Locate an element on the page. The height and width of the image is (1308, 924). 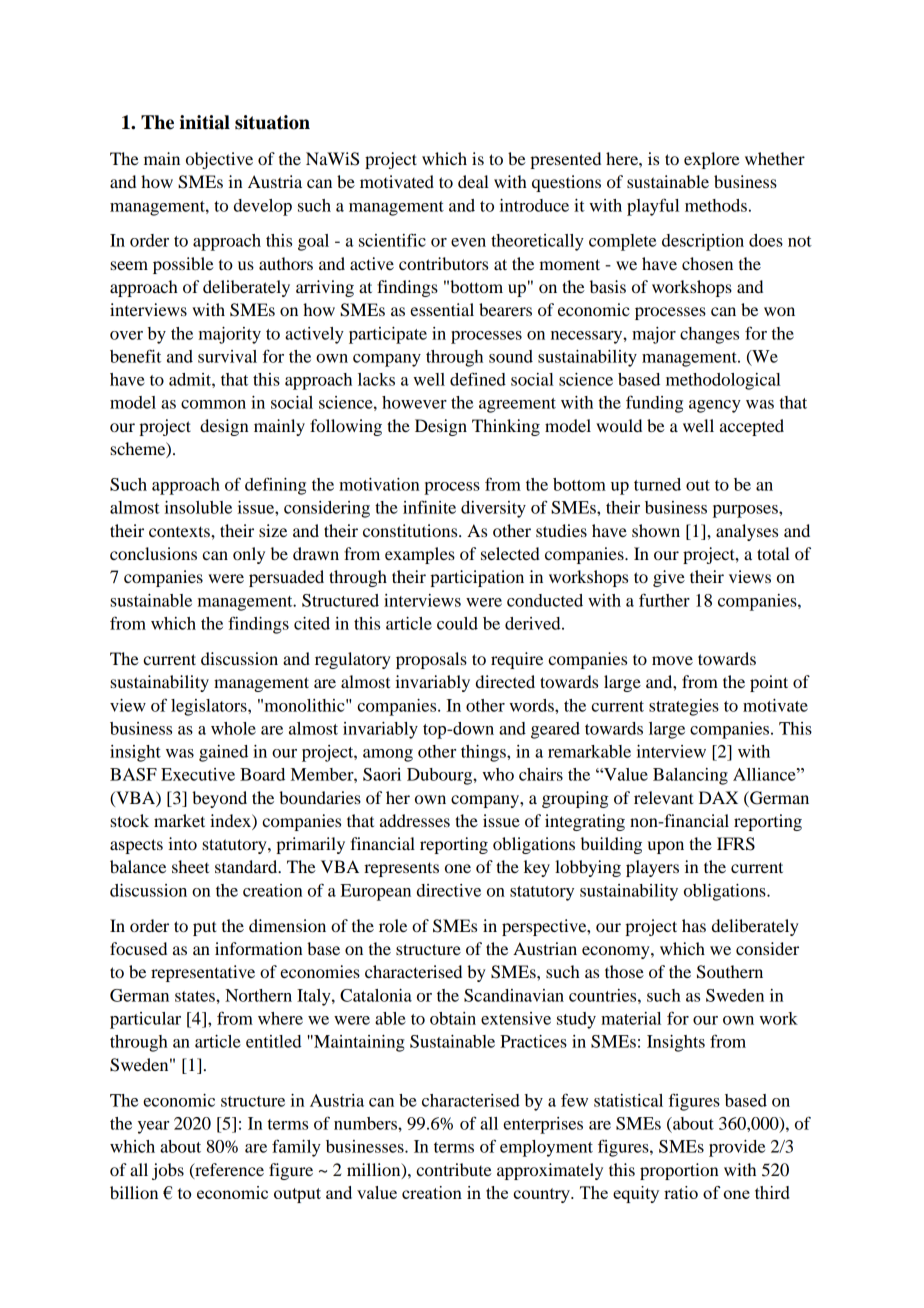
proposals is located at coordinates (431, 660).
